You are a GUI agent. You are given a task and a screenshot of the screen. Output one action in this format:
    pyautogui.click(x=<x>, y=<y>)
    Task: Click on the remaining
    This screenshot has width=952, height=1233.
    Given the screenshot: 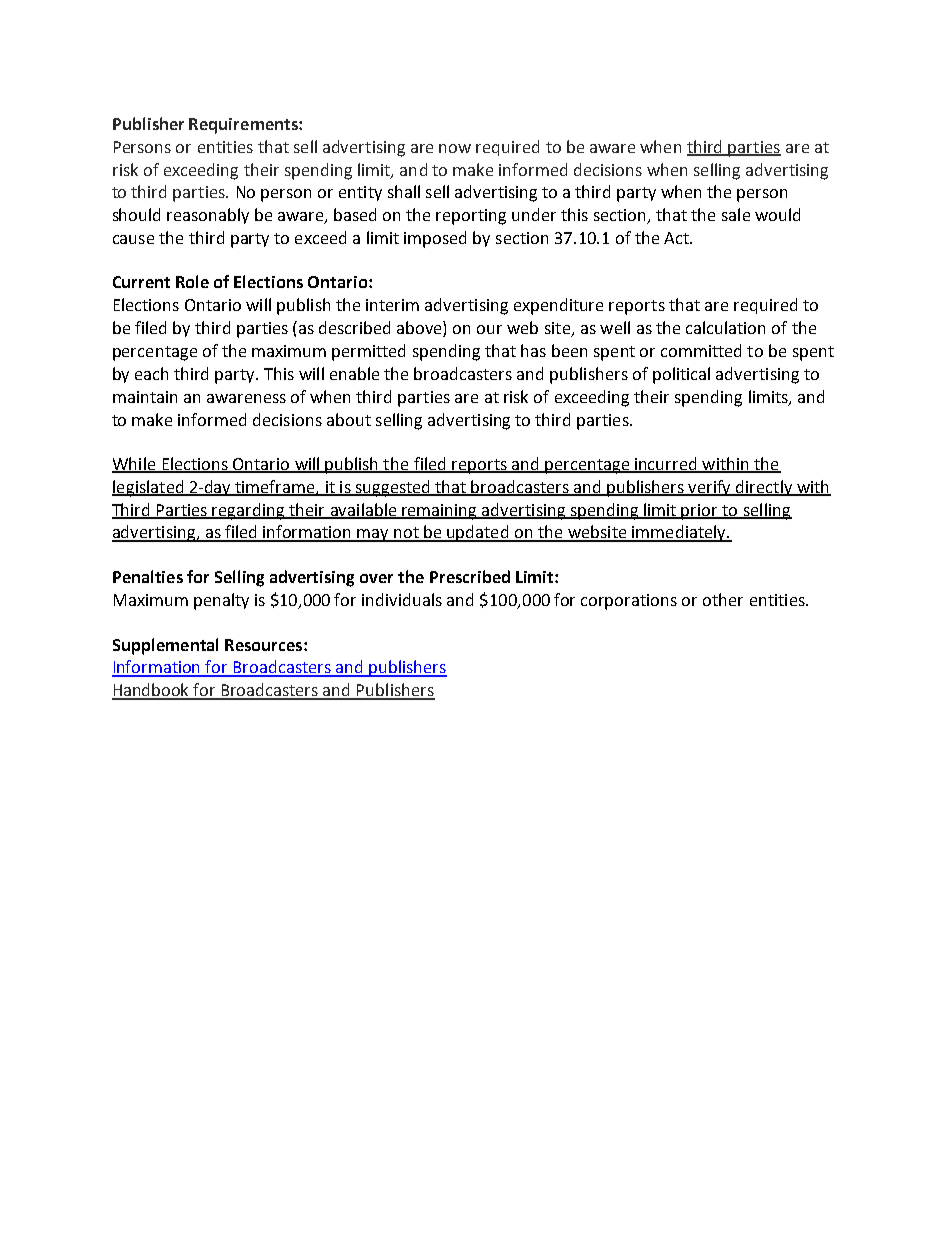 What is the action you would take?
    pyautogui.click(x=439, y=512)
